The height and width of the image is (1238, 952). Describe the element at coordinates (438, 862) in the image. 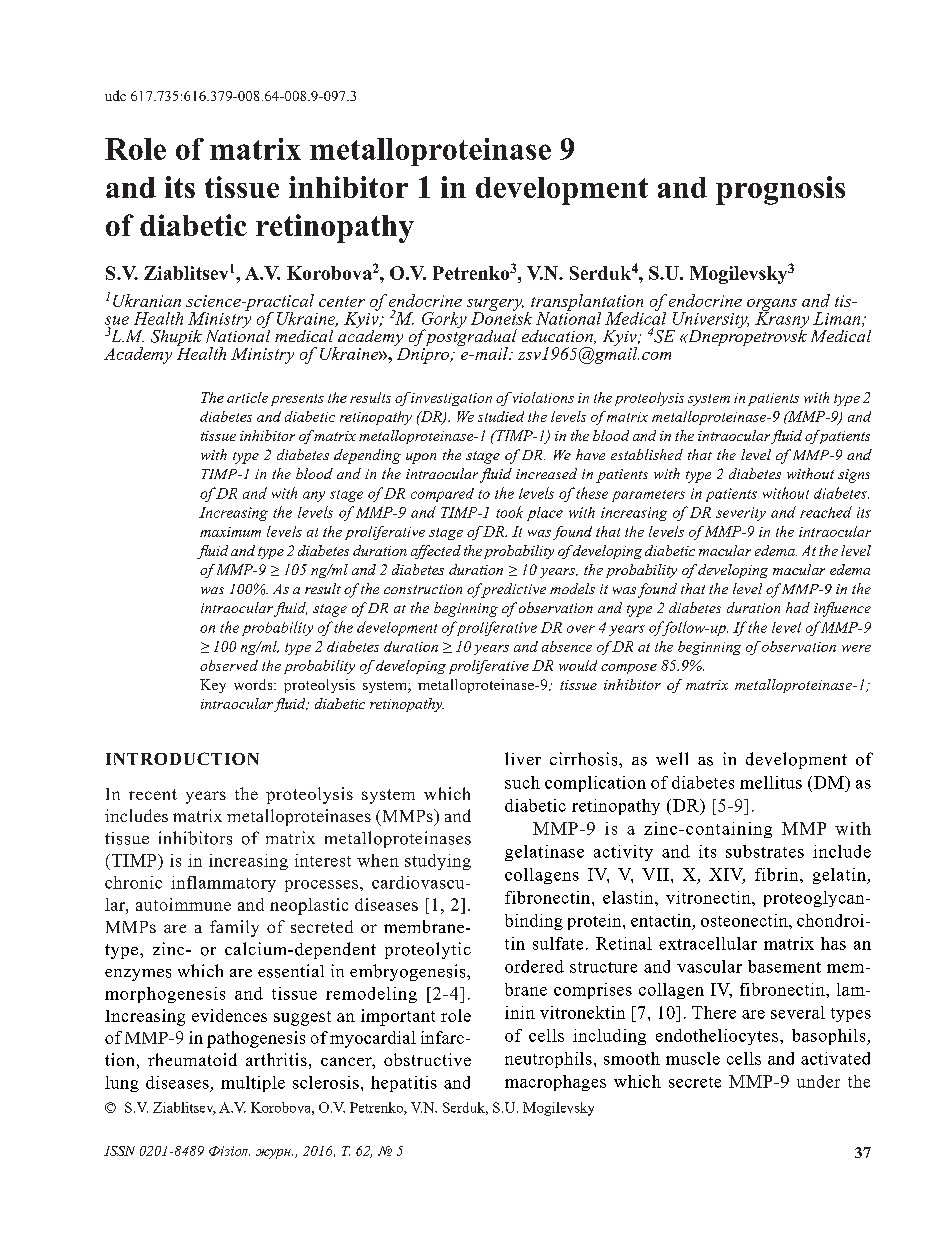

I see `studying` at that location.
